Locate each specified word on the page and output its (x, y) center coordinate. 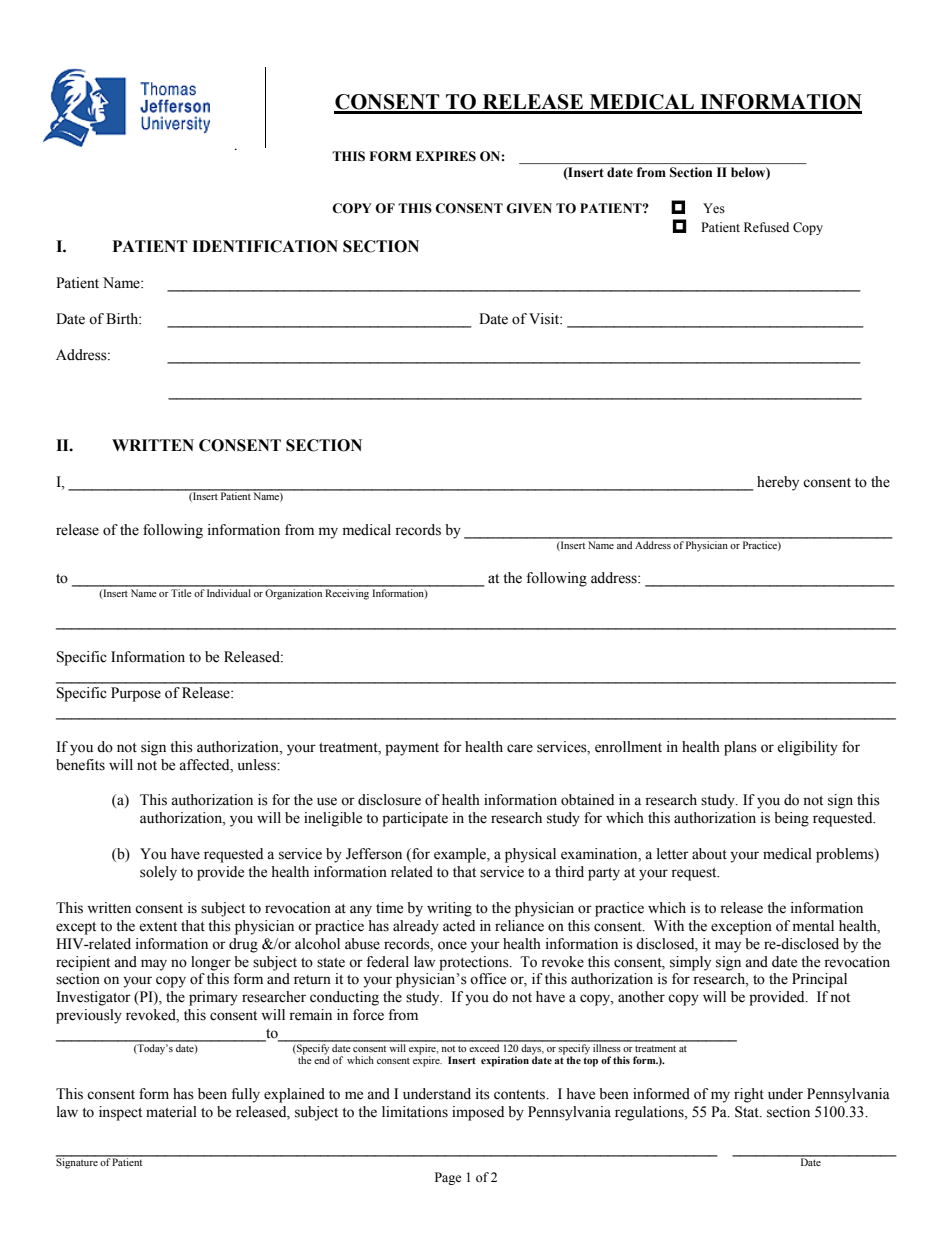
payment (412, 749)
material (171, 1112)
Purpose (136, 694)
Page (448, 1178)
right (749, 1095)
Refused (766, 227)
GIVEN (529, 208)
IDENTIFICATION (265, 246)
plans (740, 748)
